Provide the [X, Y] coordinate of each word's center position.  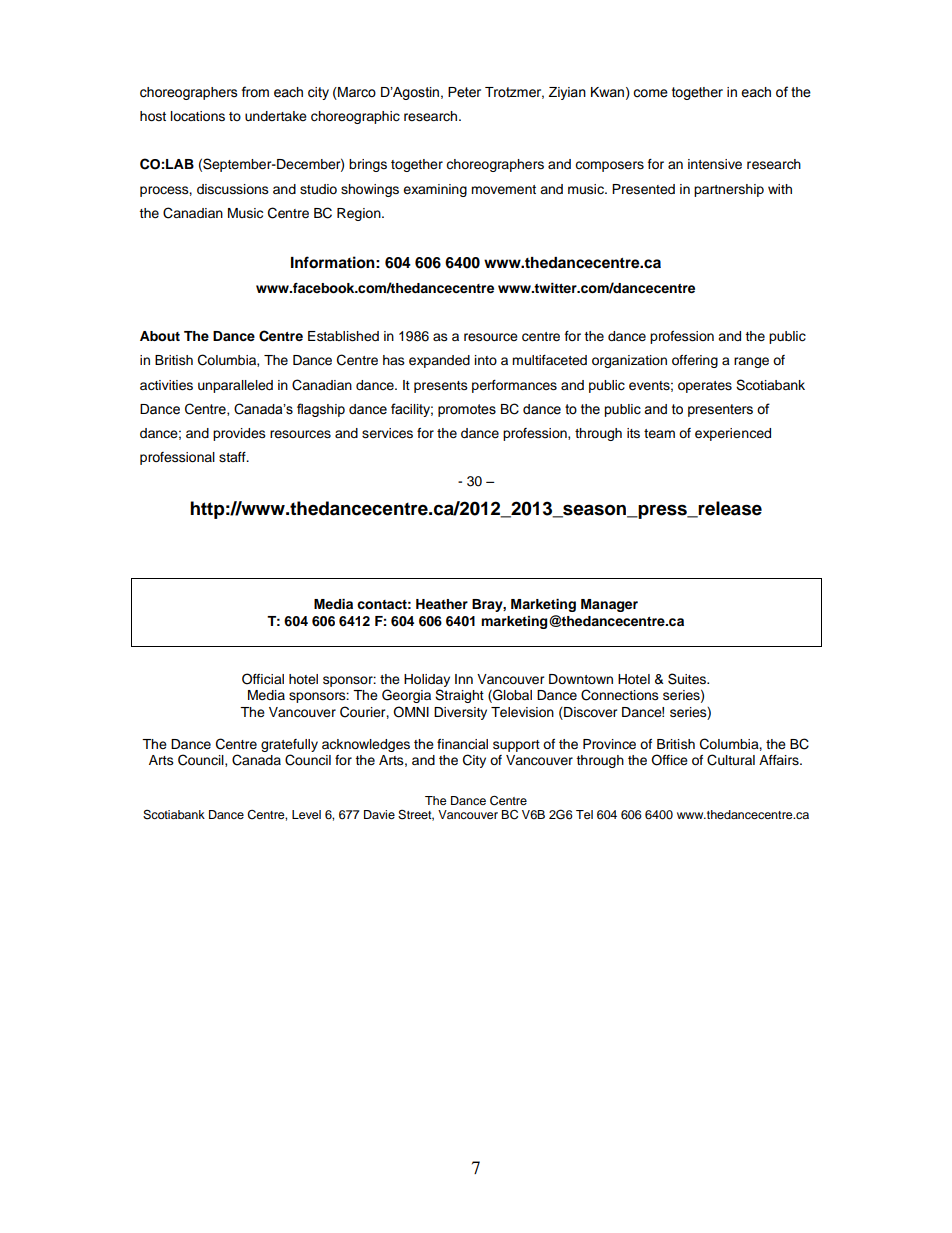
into [486, 360]
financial [462, 744]
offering [695, 361]
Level [306, 814]
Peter [464, 92]
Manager [609, 605]
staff [233, 457]
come [650, 93]
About [160, 336]
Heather [442, 604]
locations [198, 116]
